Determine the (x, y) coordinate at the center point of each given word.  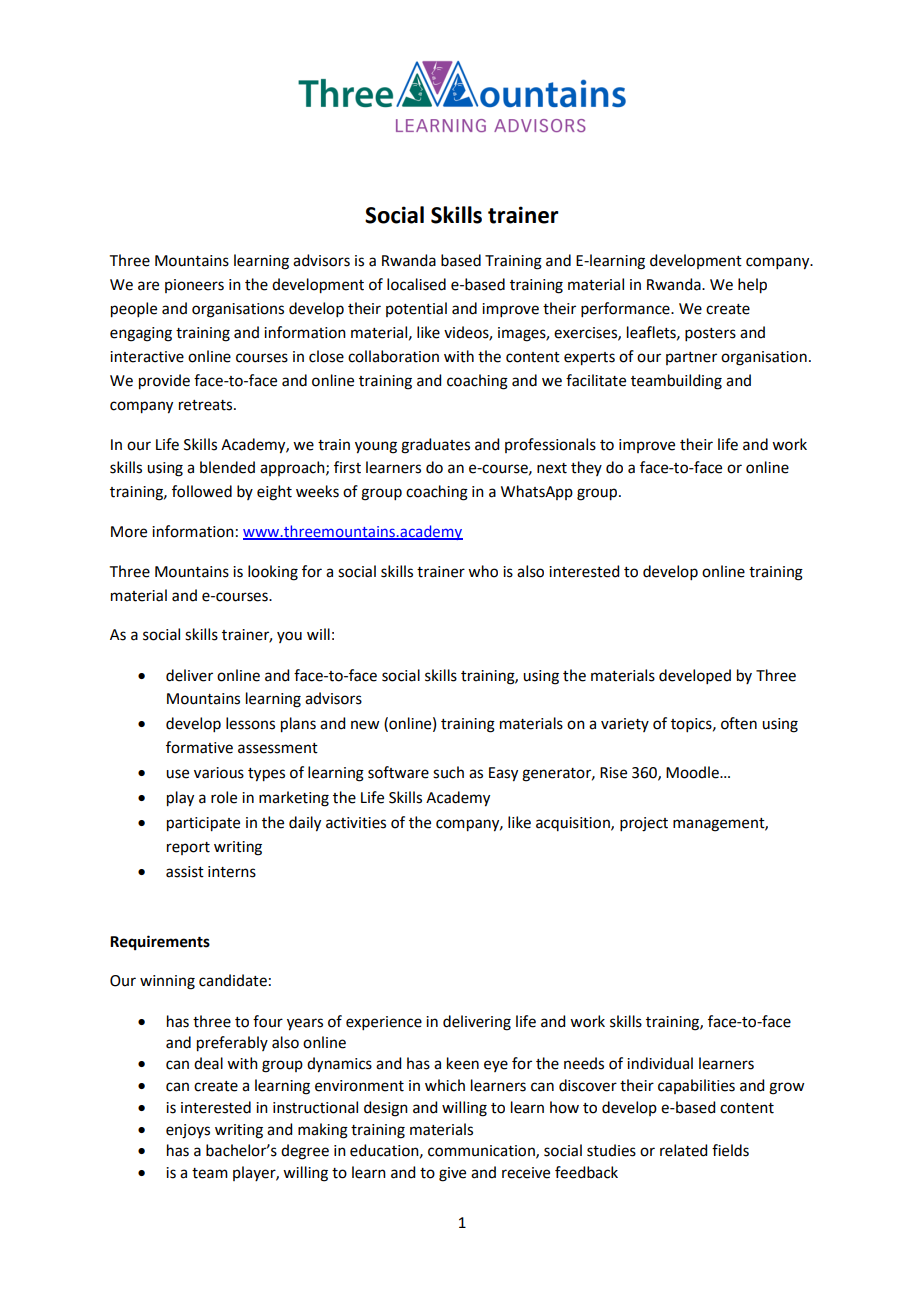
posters (710, 334)
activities (356, 823)
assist (185, 872)
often (739, 723)
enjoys (188, 1131)
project (644, 824)
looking (273, 573)
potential (416, 309)
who (483, 571)
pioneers (194, 286)
